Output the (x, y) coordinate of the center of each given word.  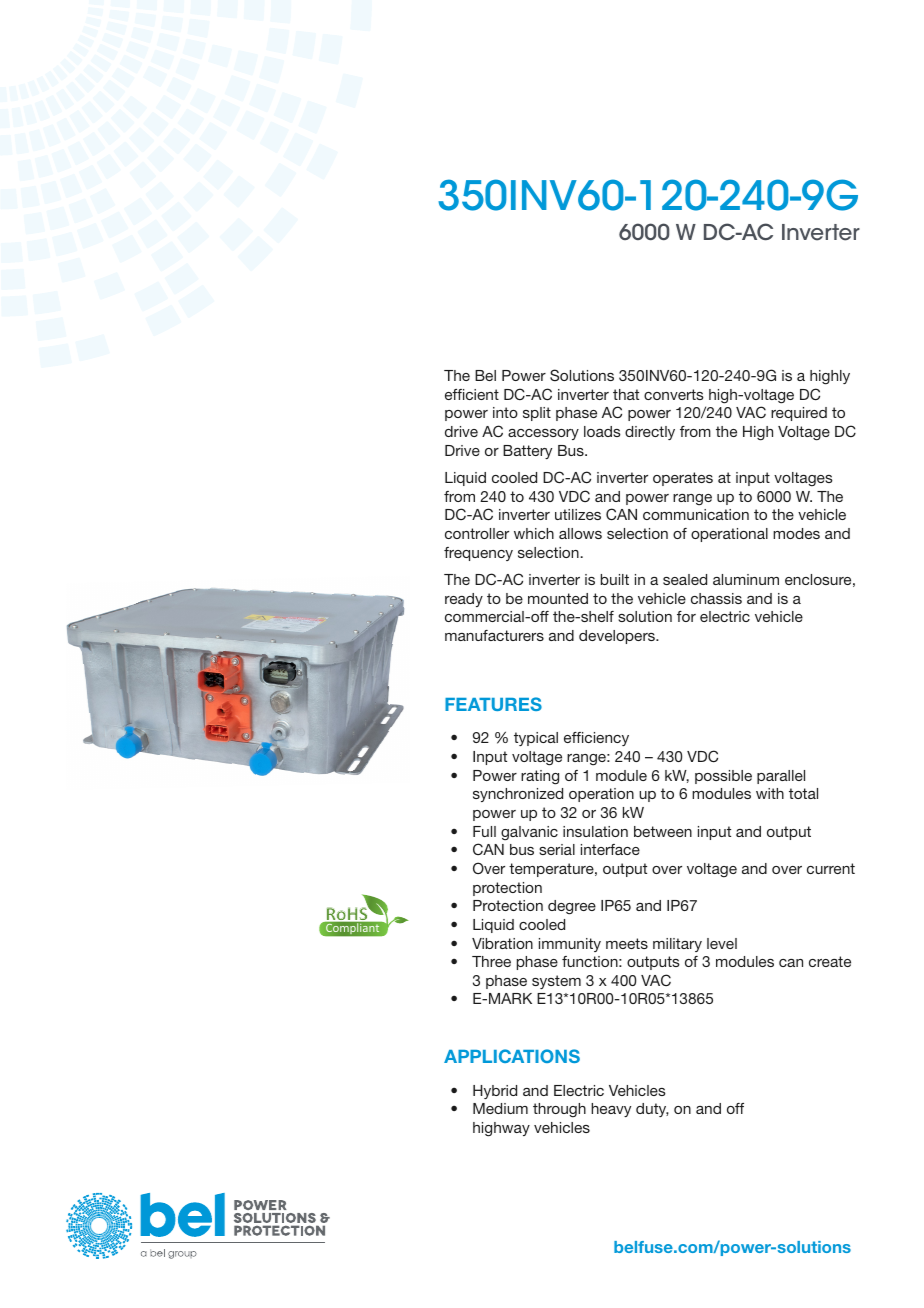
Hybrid (495, 1092)
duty (652, 1110)
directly (650, 433)
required (799, 414)
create (830, 961)
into (505, 412)
